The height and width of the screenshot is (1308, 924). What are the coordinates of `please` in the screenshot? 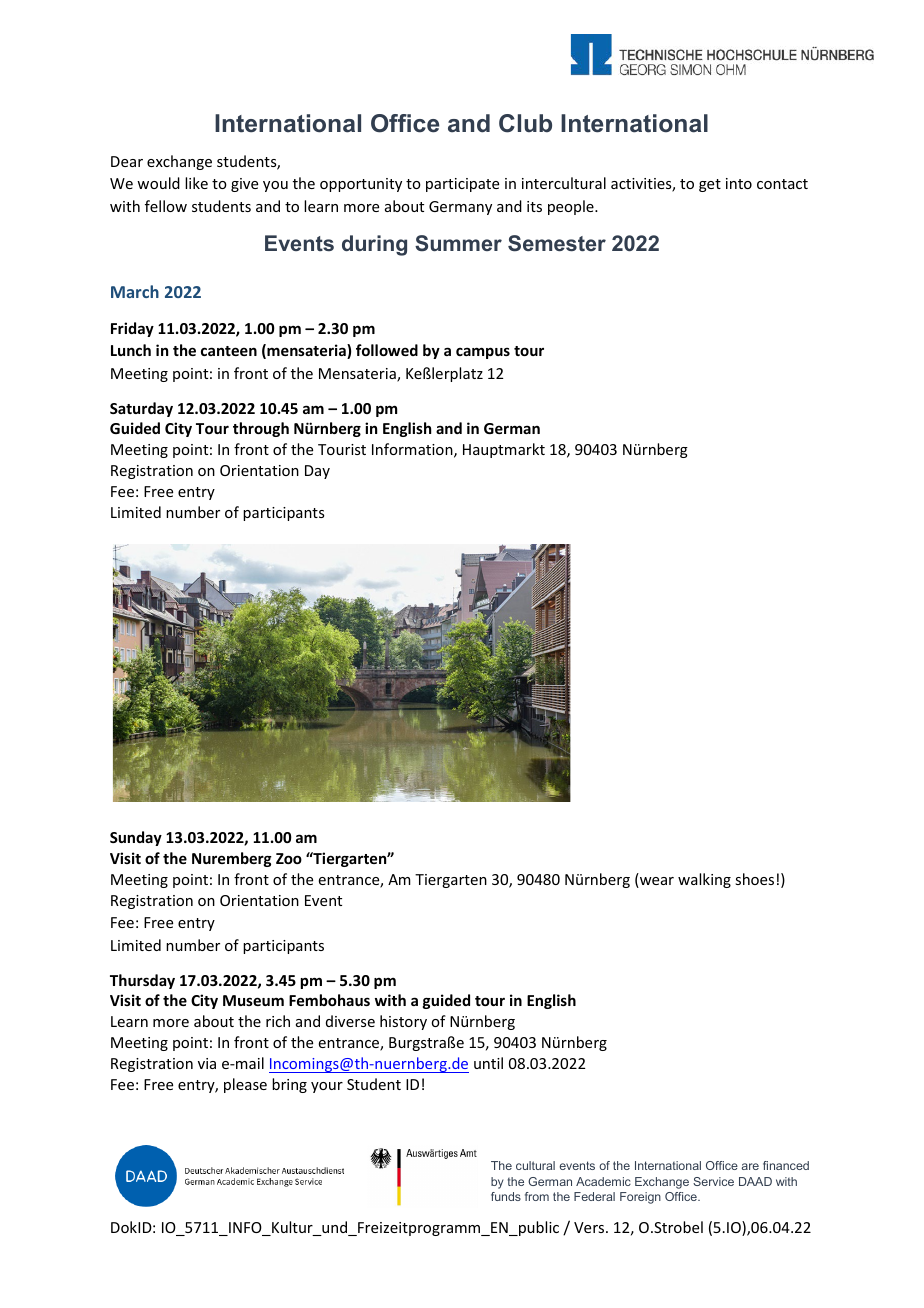 It's located at (245, 1085).
